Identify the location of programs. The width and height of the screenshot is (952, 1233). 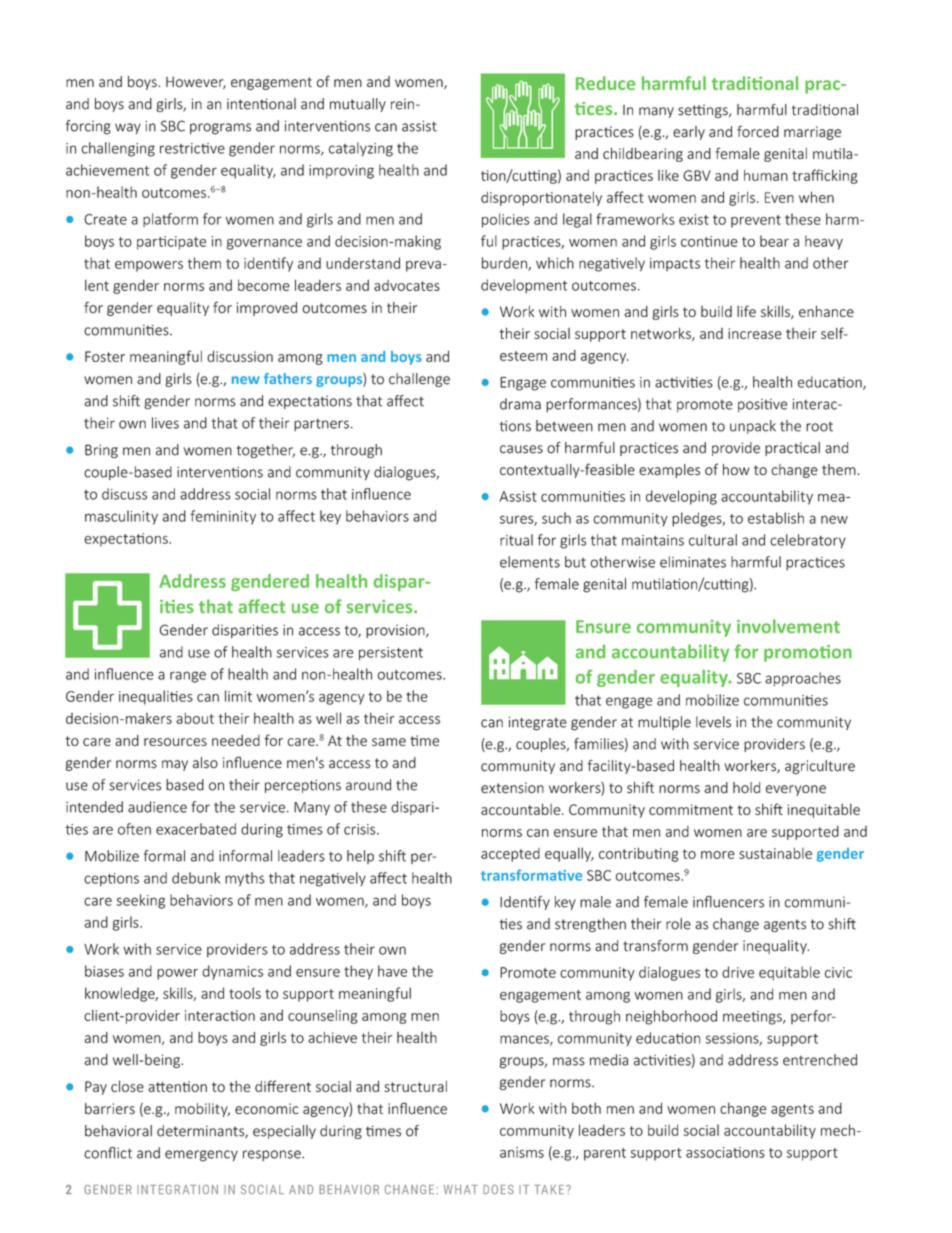
(220, 129).
